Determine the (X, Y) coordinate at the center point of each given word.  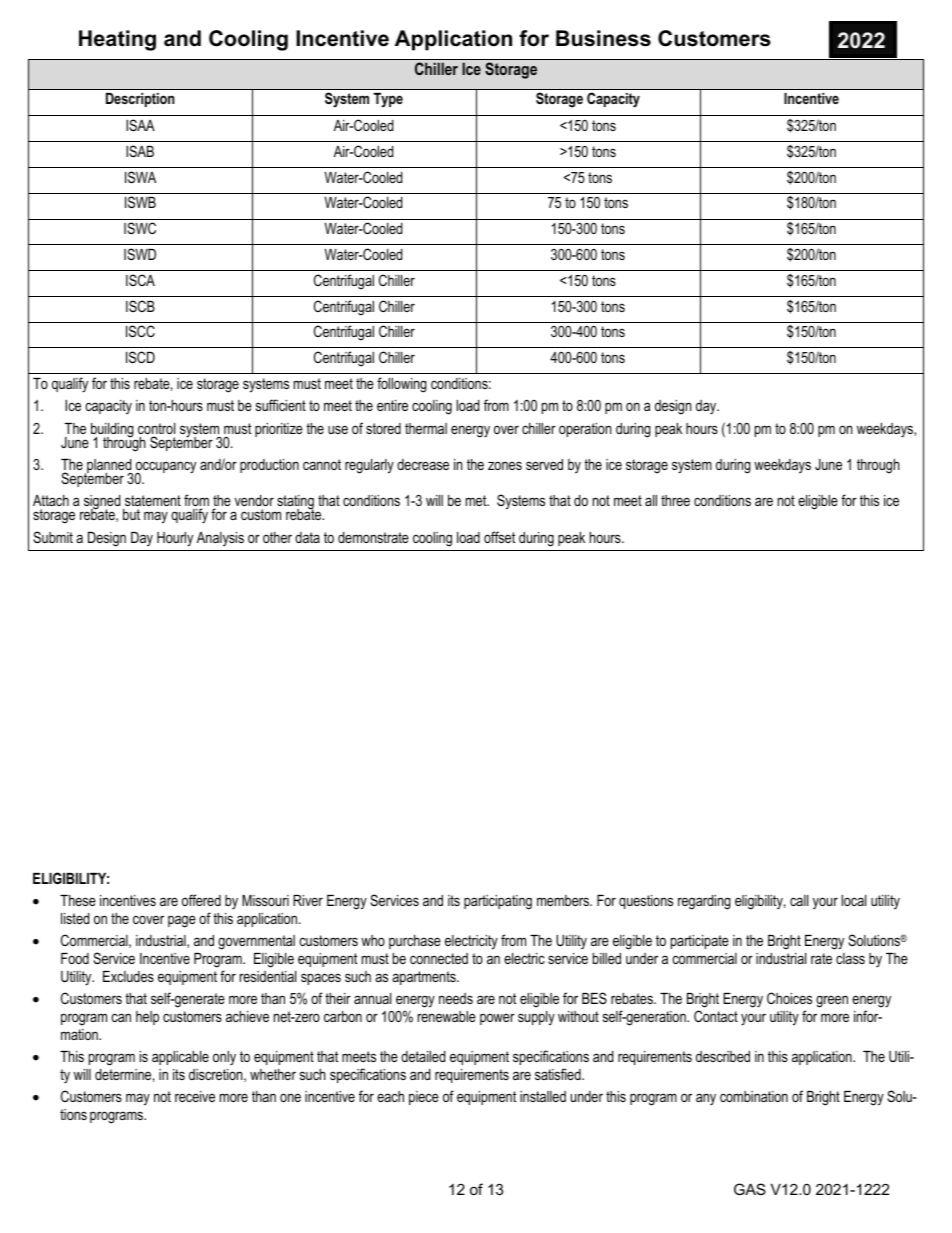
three (675, 500)
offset (499, 537)
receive (195, 1096)
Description (140, 100)
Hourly (175, 539)
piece (424, 1098)
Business (603, 38)
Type (388, 100)
